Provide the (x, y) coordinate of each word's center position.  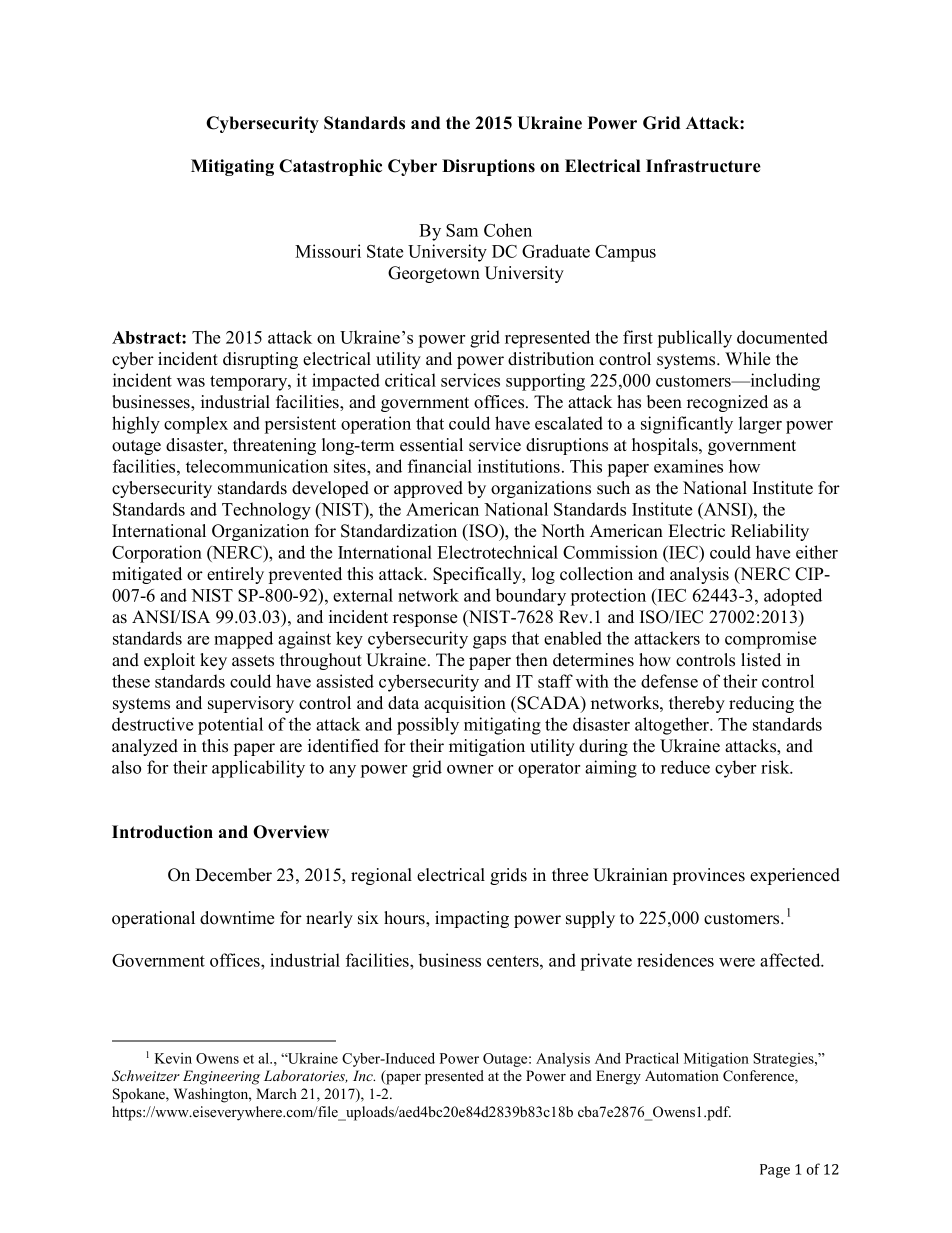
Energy (618, 1077)
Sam (462, 230)
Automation (682, 1075)
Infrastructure (703, 166)
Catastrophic (330, 167)
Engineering (221, 1077)
